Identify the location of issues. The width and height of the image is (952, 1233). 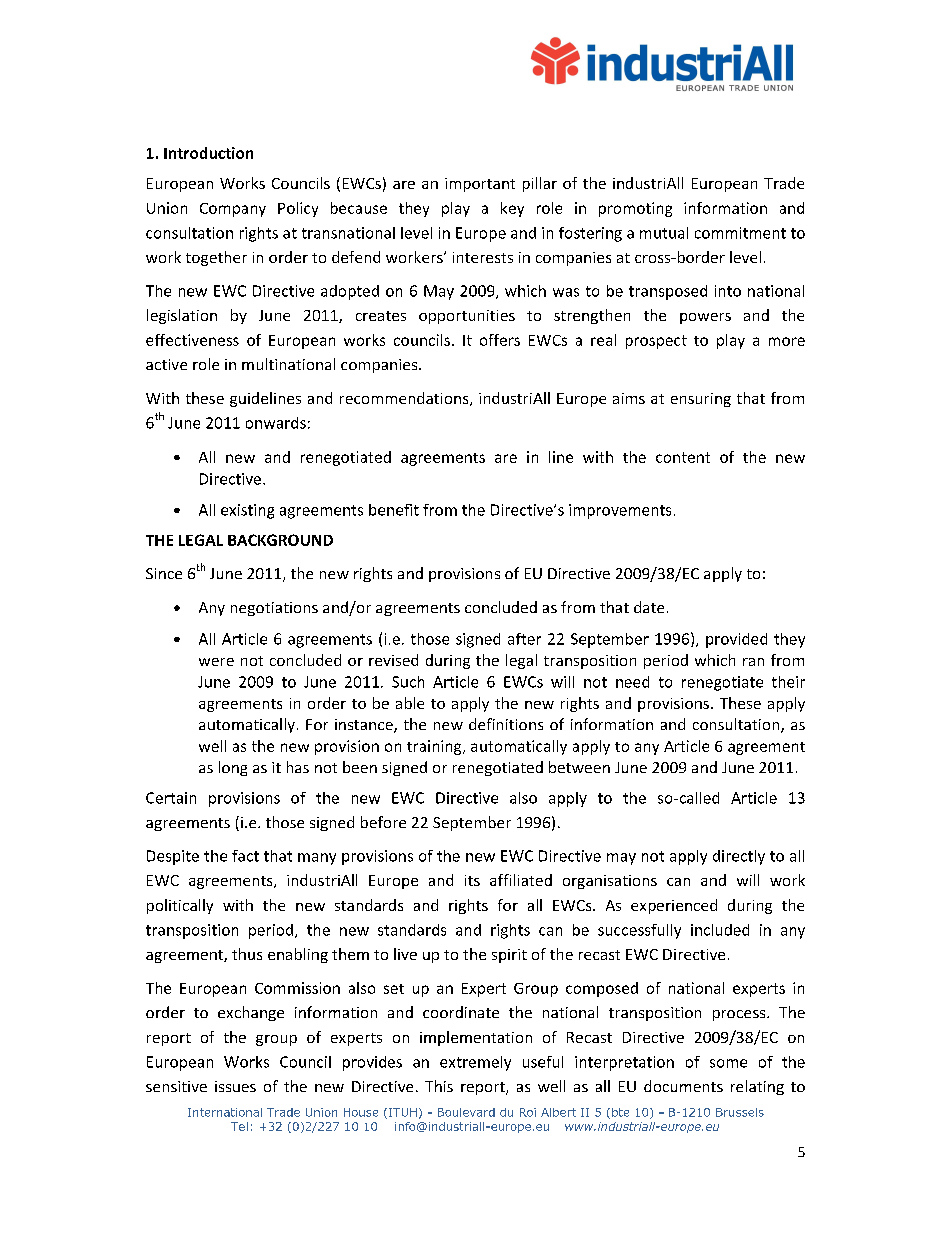
(235, 1086).
